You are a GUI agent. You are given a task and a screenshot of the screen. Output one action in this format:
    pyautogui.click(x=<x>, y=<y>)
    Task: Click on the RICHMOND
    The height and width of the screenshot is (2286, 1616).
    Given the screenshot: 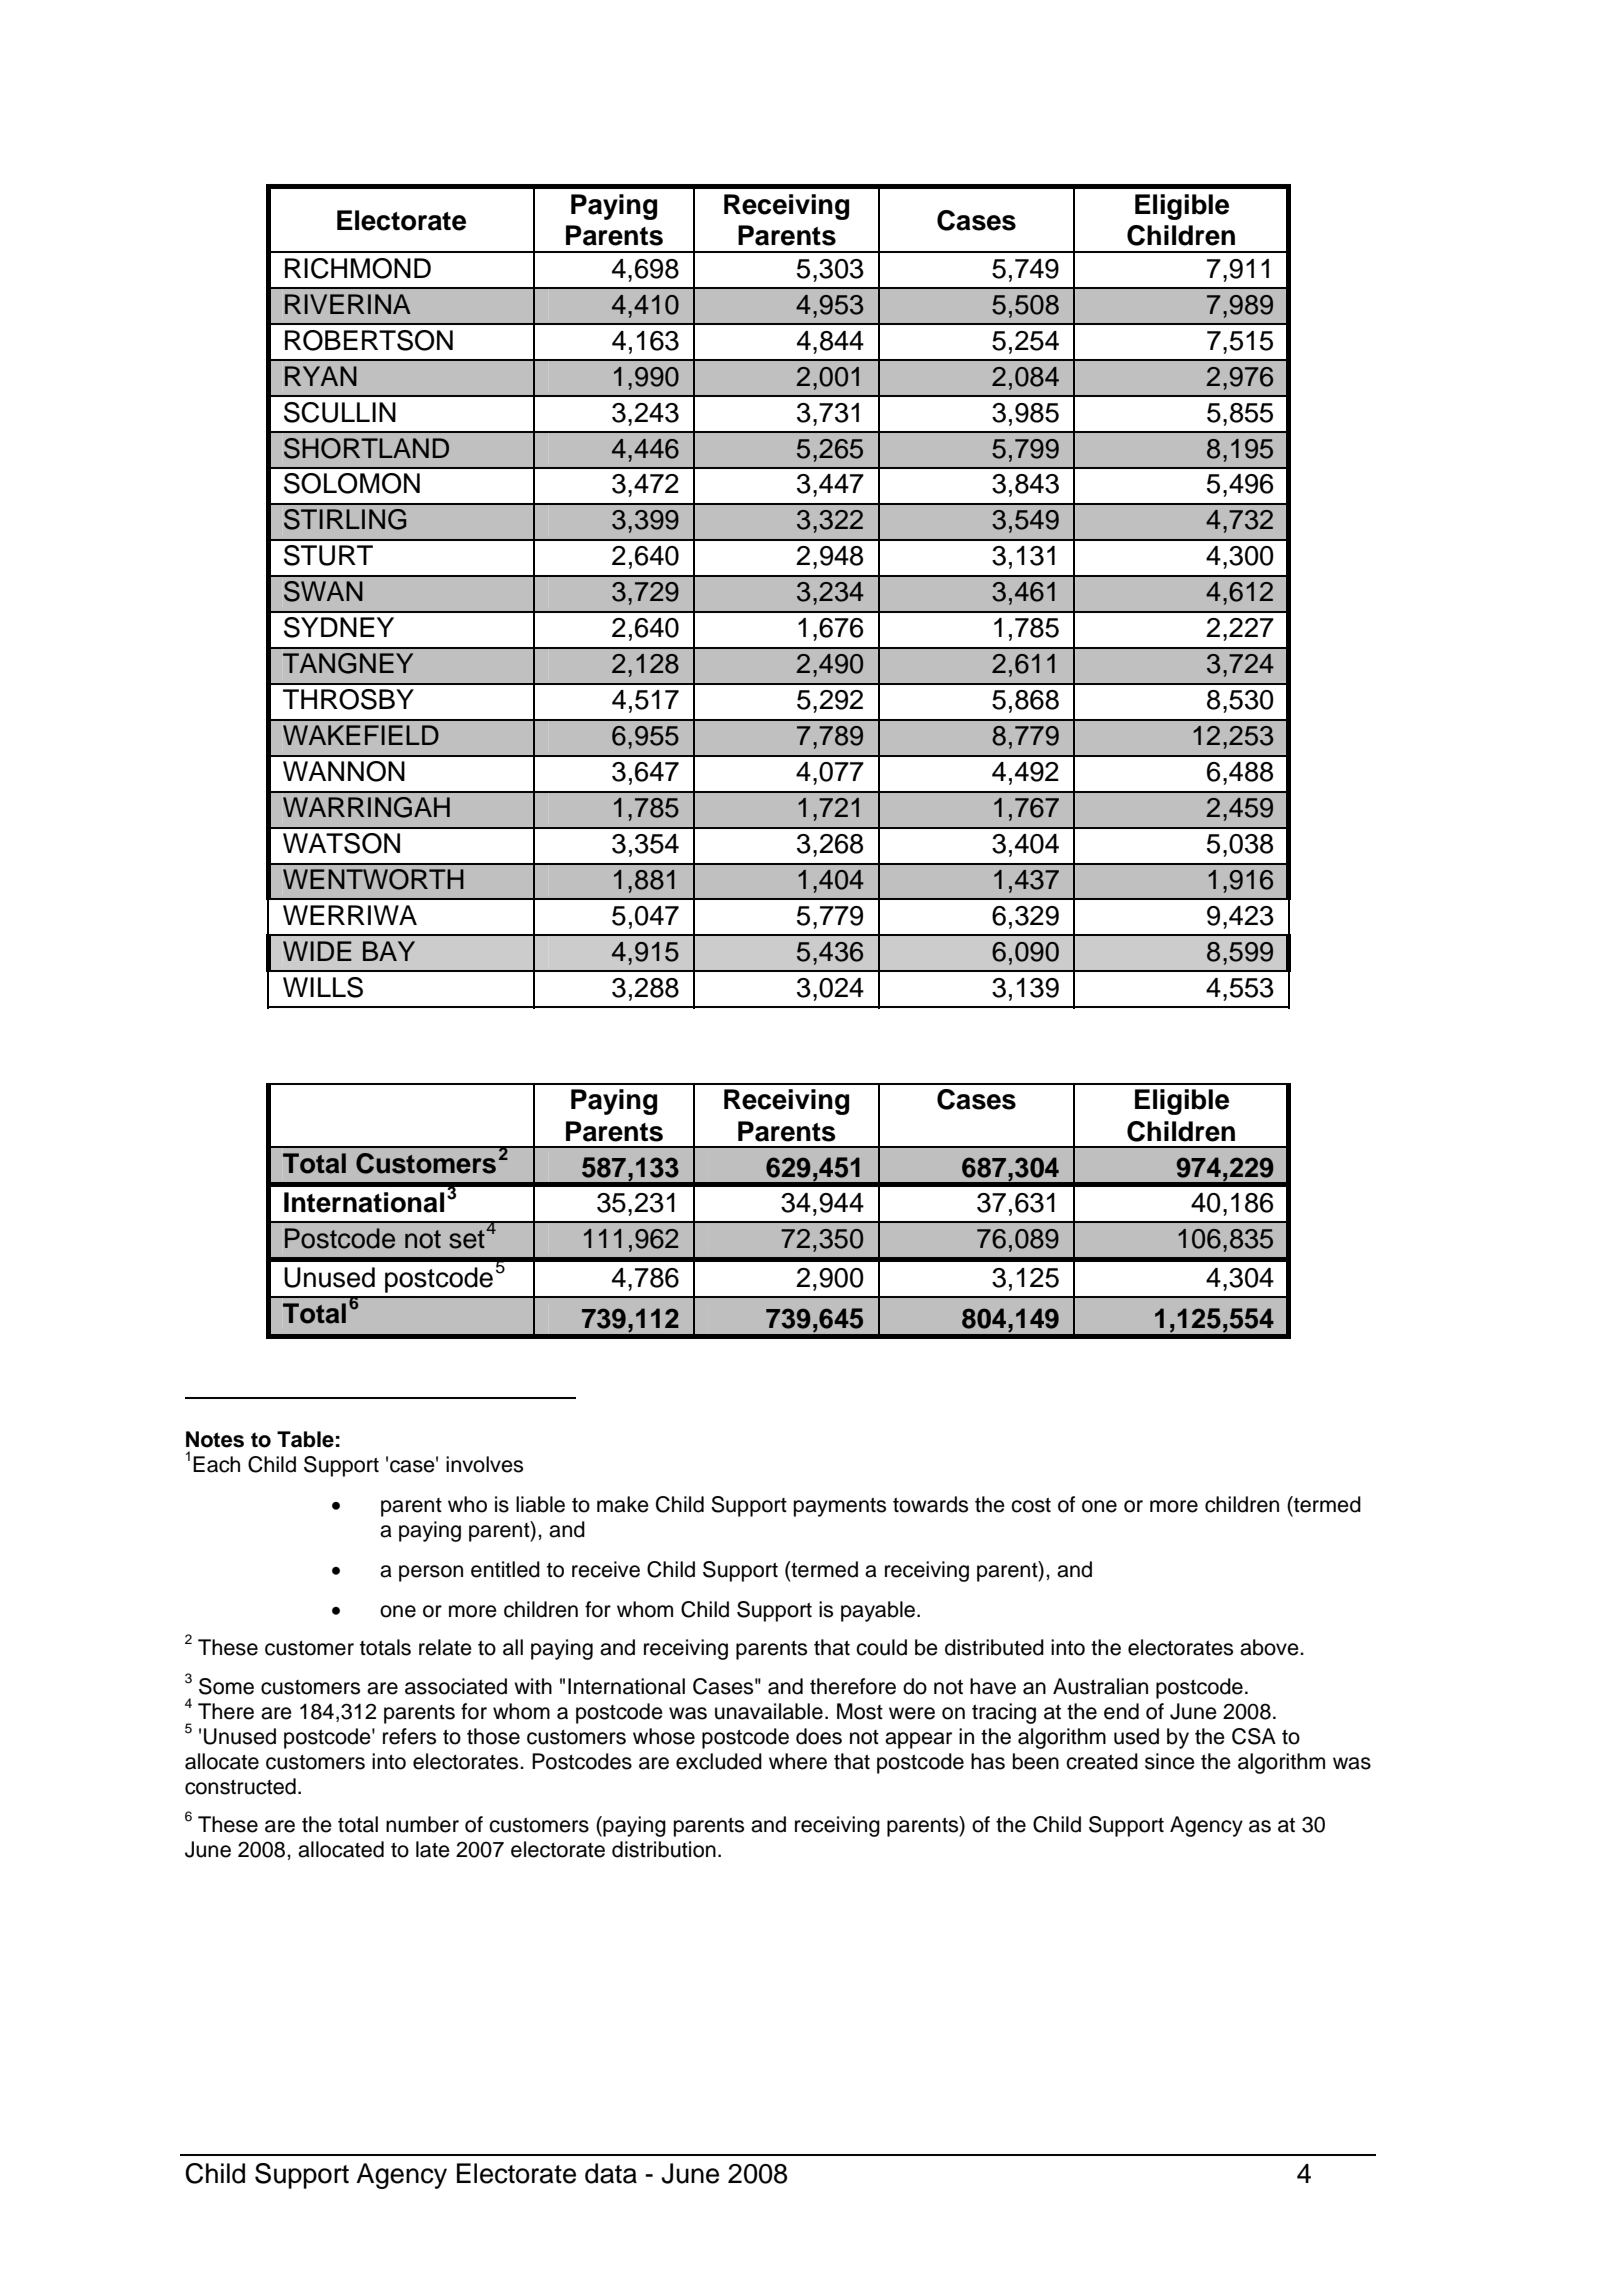 What is the action you would take?
    pyautogui.click(x=358, y=268)
